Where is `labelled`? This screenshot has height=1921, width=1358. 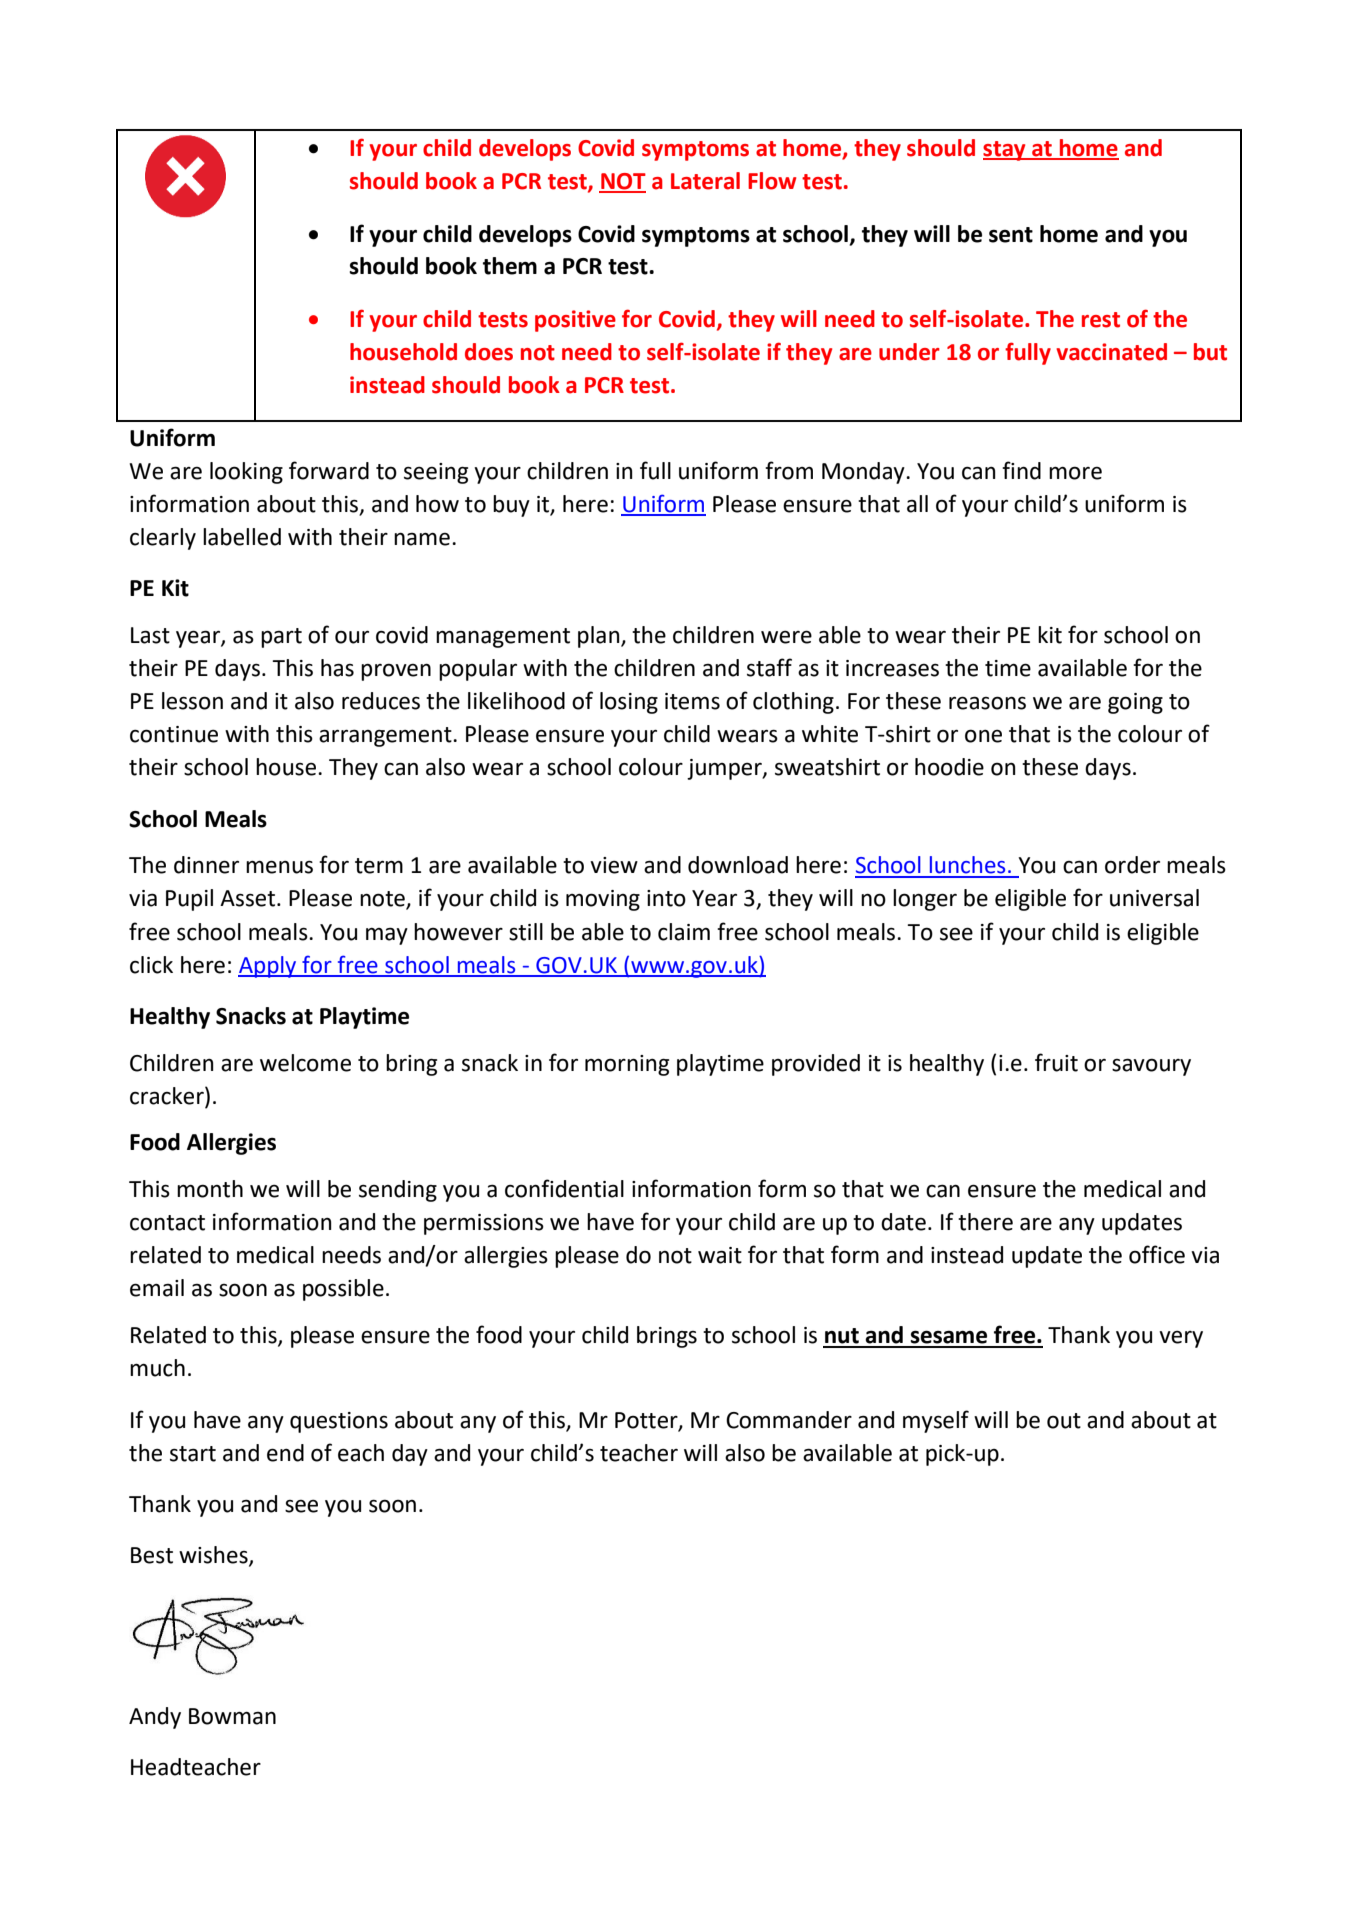
labelled is located at coordinates (242, 537).
